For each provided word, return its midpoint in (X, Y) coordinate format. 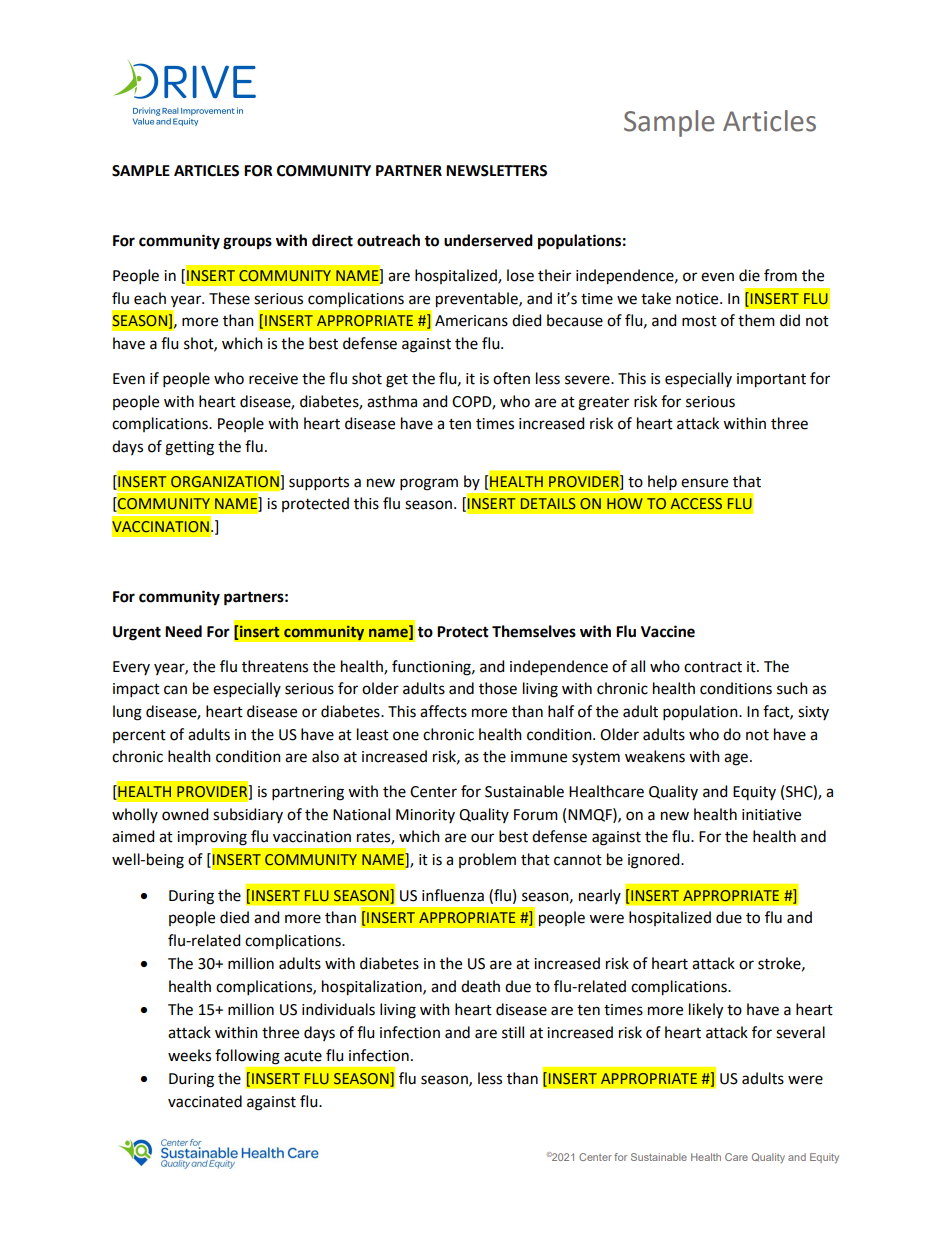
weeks (189, 1055)
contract (713, 667)
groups (247, 243)
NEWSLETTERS (496, 171)
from (780, 275)
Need (183, 631)
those (498, 688)
